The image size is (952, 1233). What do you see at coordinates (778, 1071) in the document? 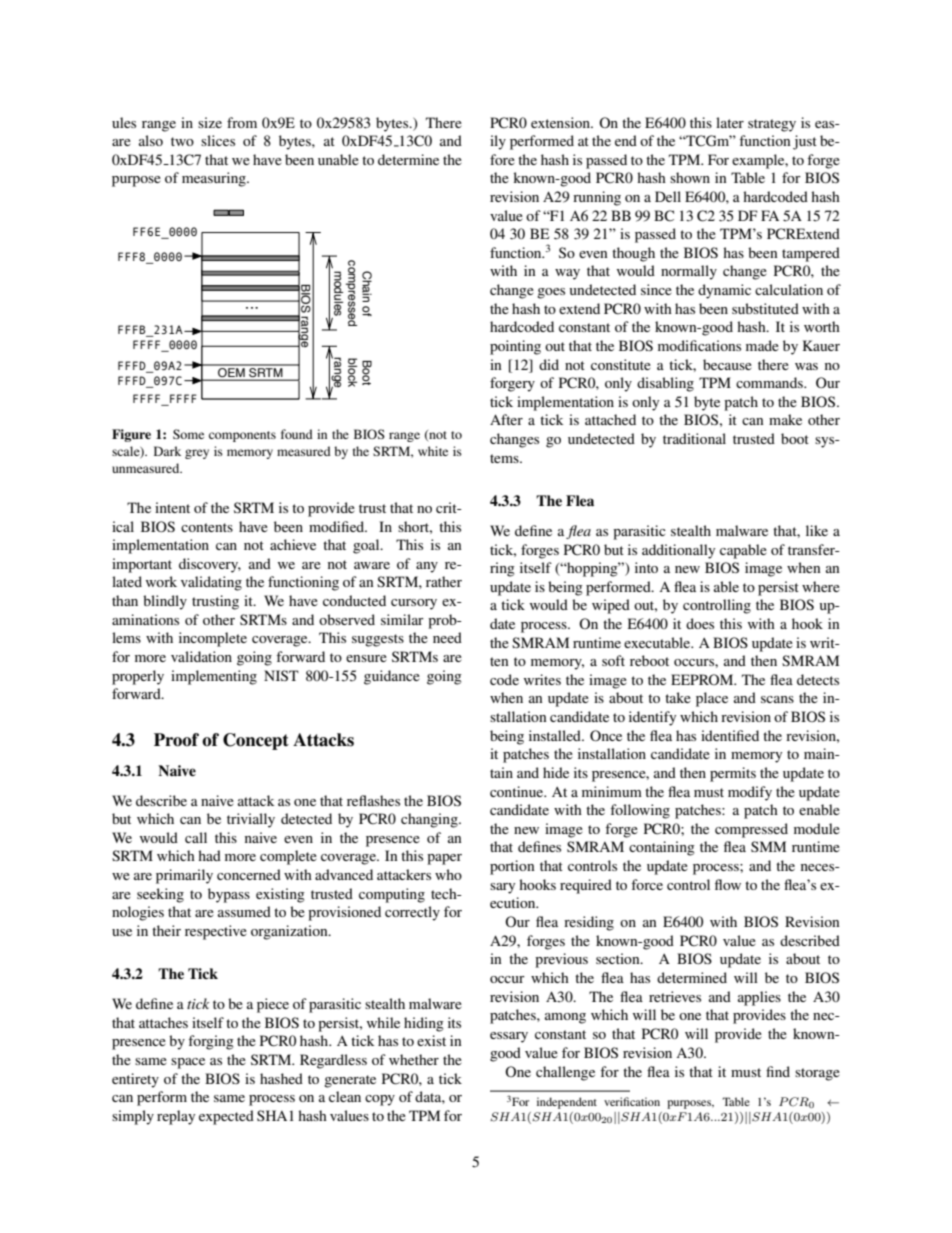
I see `find` at bounding box center [778, 1071].
